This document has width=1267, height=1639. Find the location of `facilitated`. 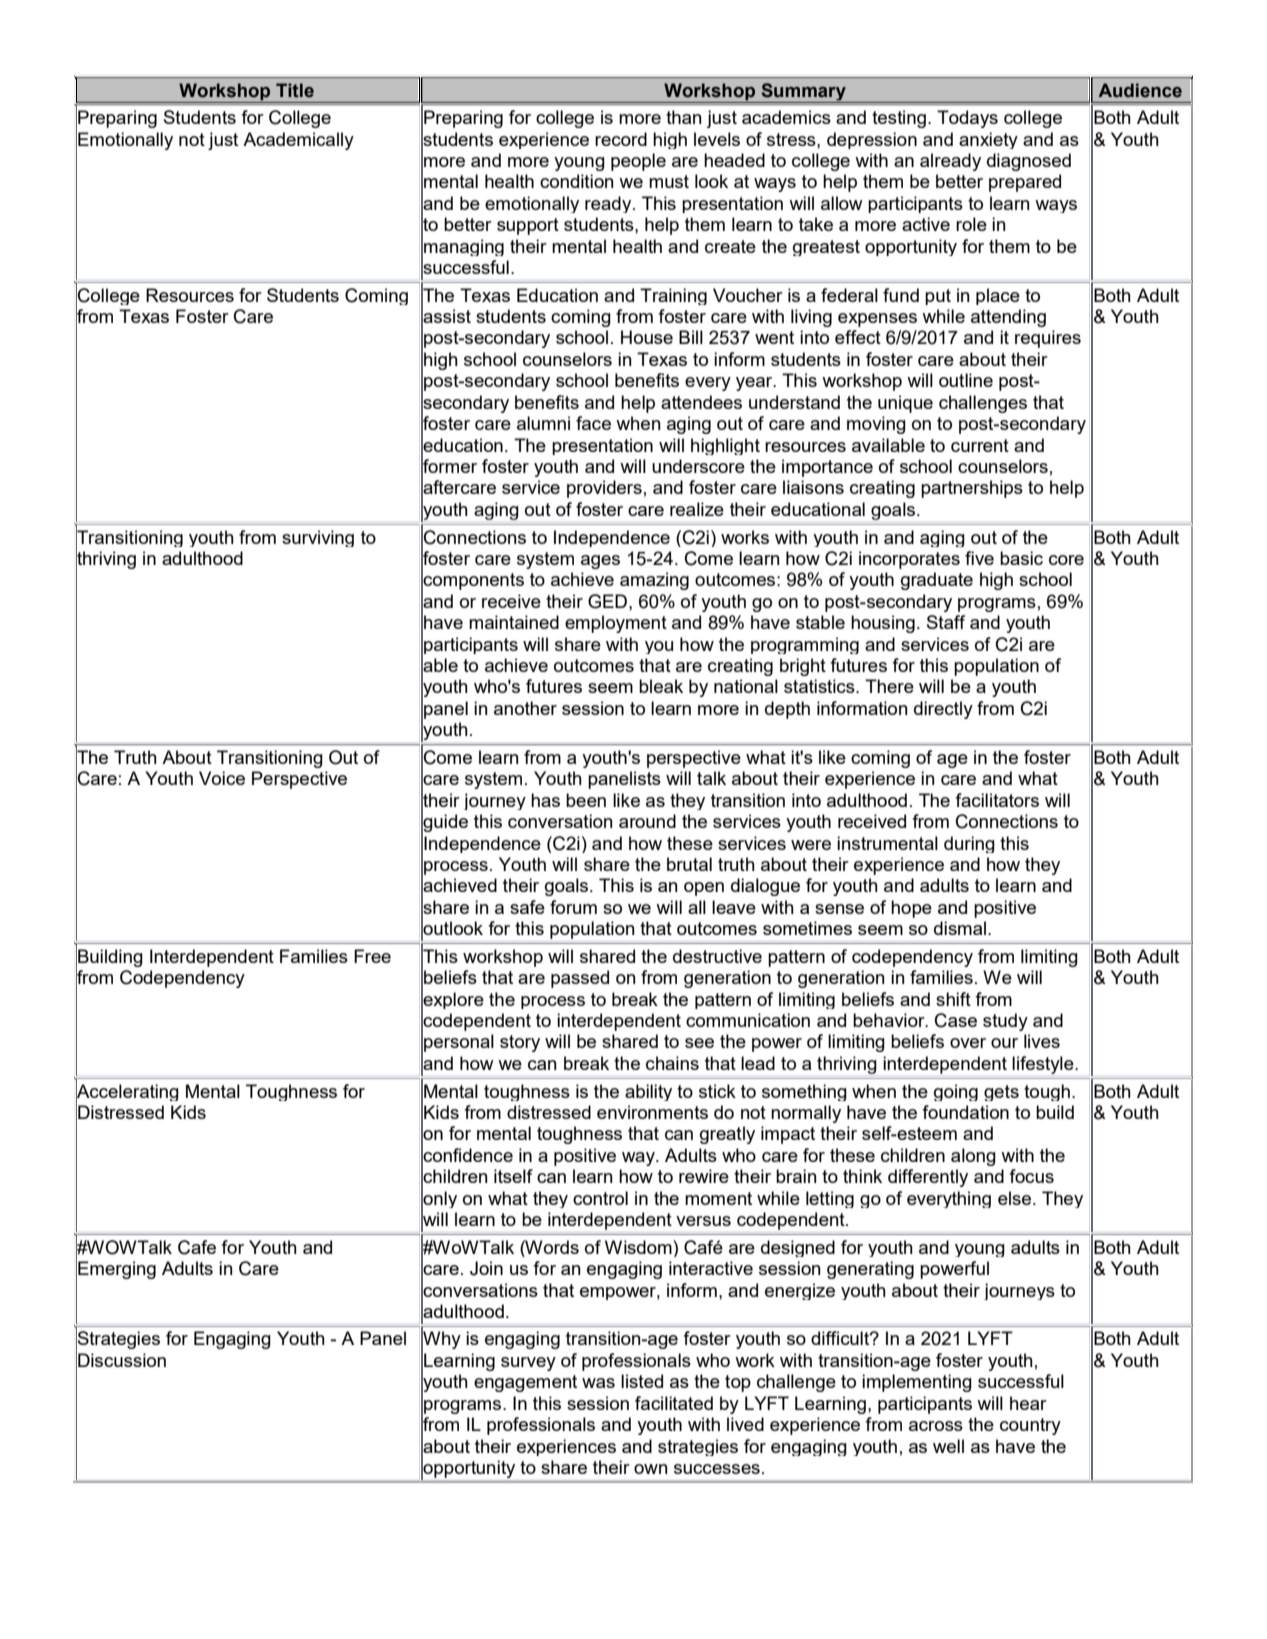

facilitated is located at coordinates (674, 1403).
